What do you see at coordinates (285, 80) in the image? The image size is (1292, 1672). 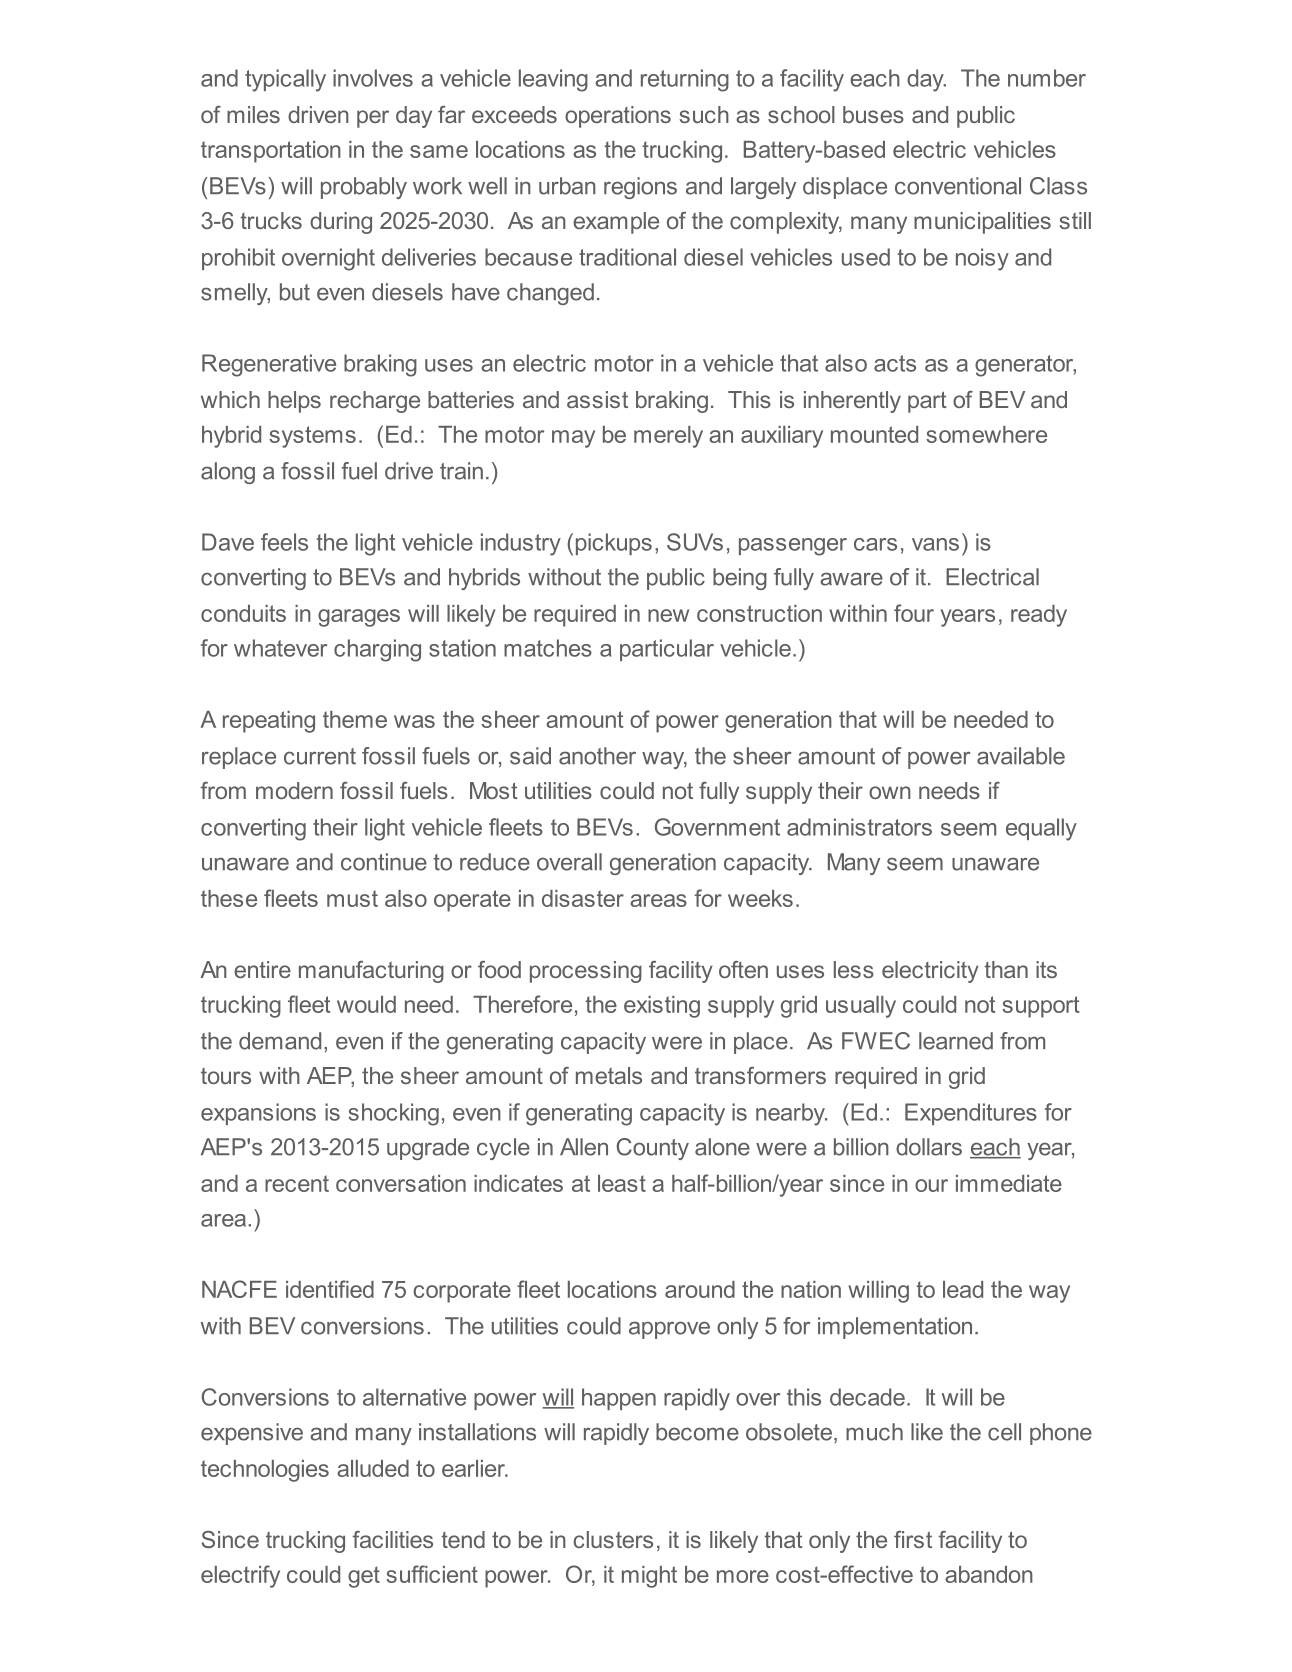 I see `typically` at bounding box center [285, 80].
